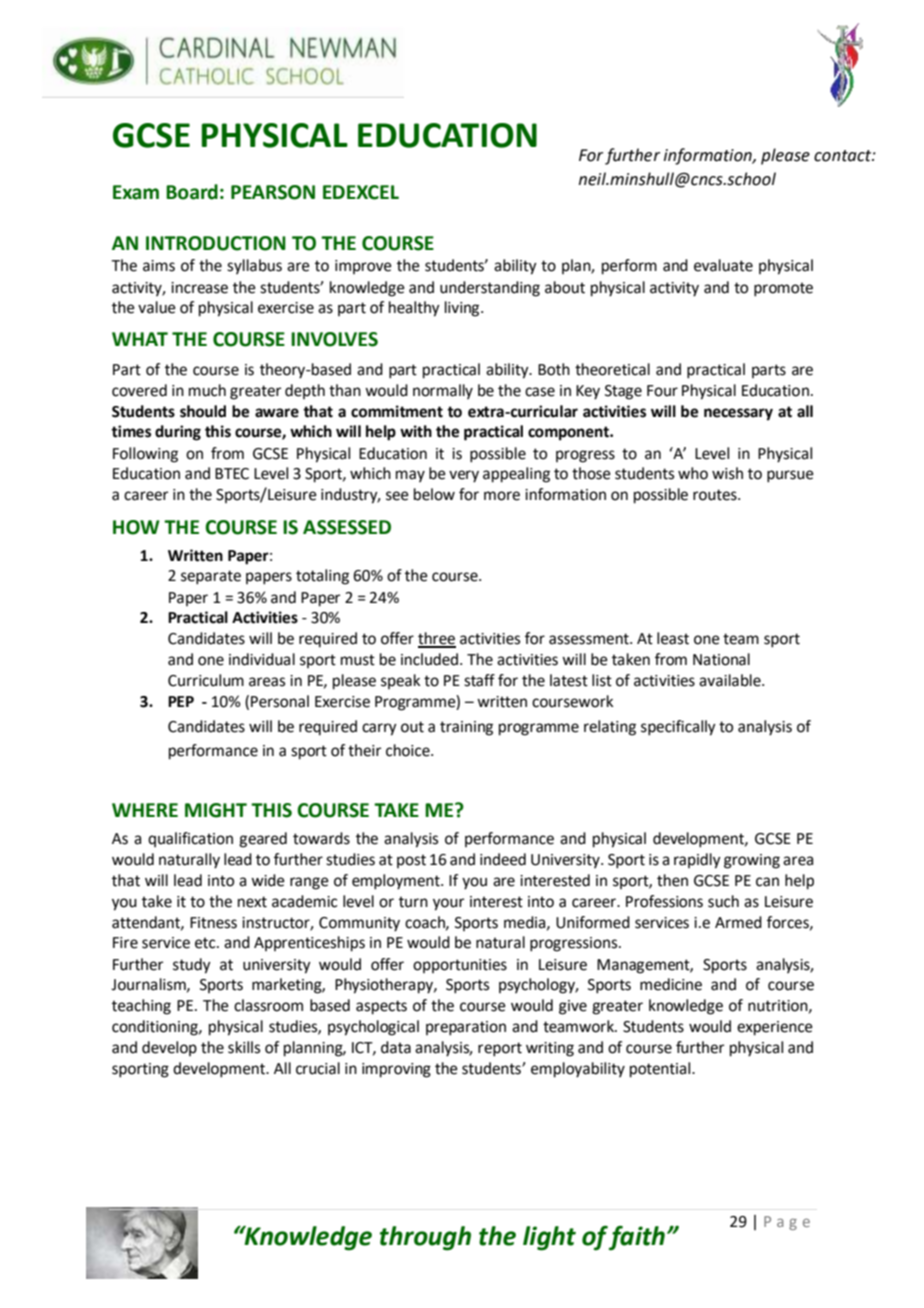  What do you see at coordinates (723, 265) in the document?
I see `evaluate` at bounding box center [723, 265].
